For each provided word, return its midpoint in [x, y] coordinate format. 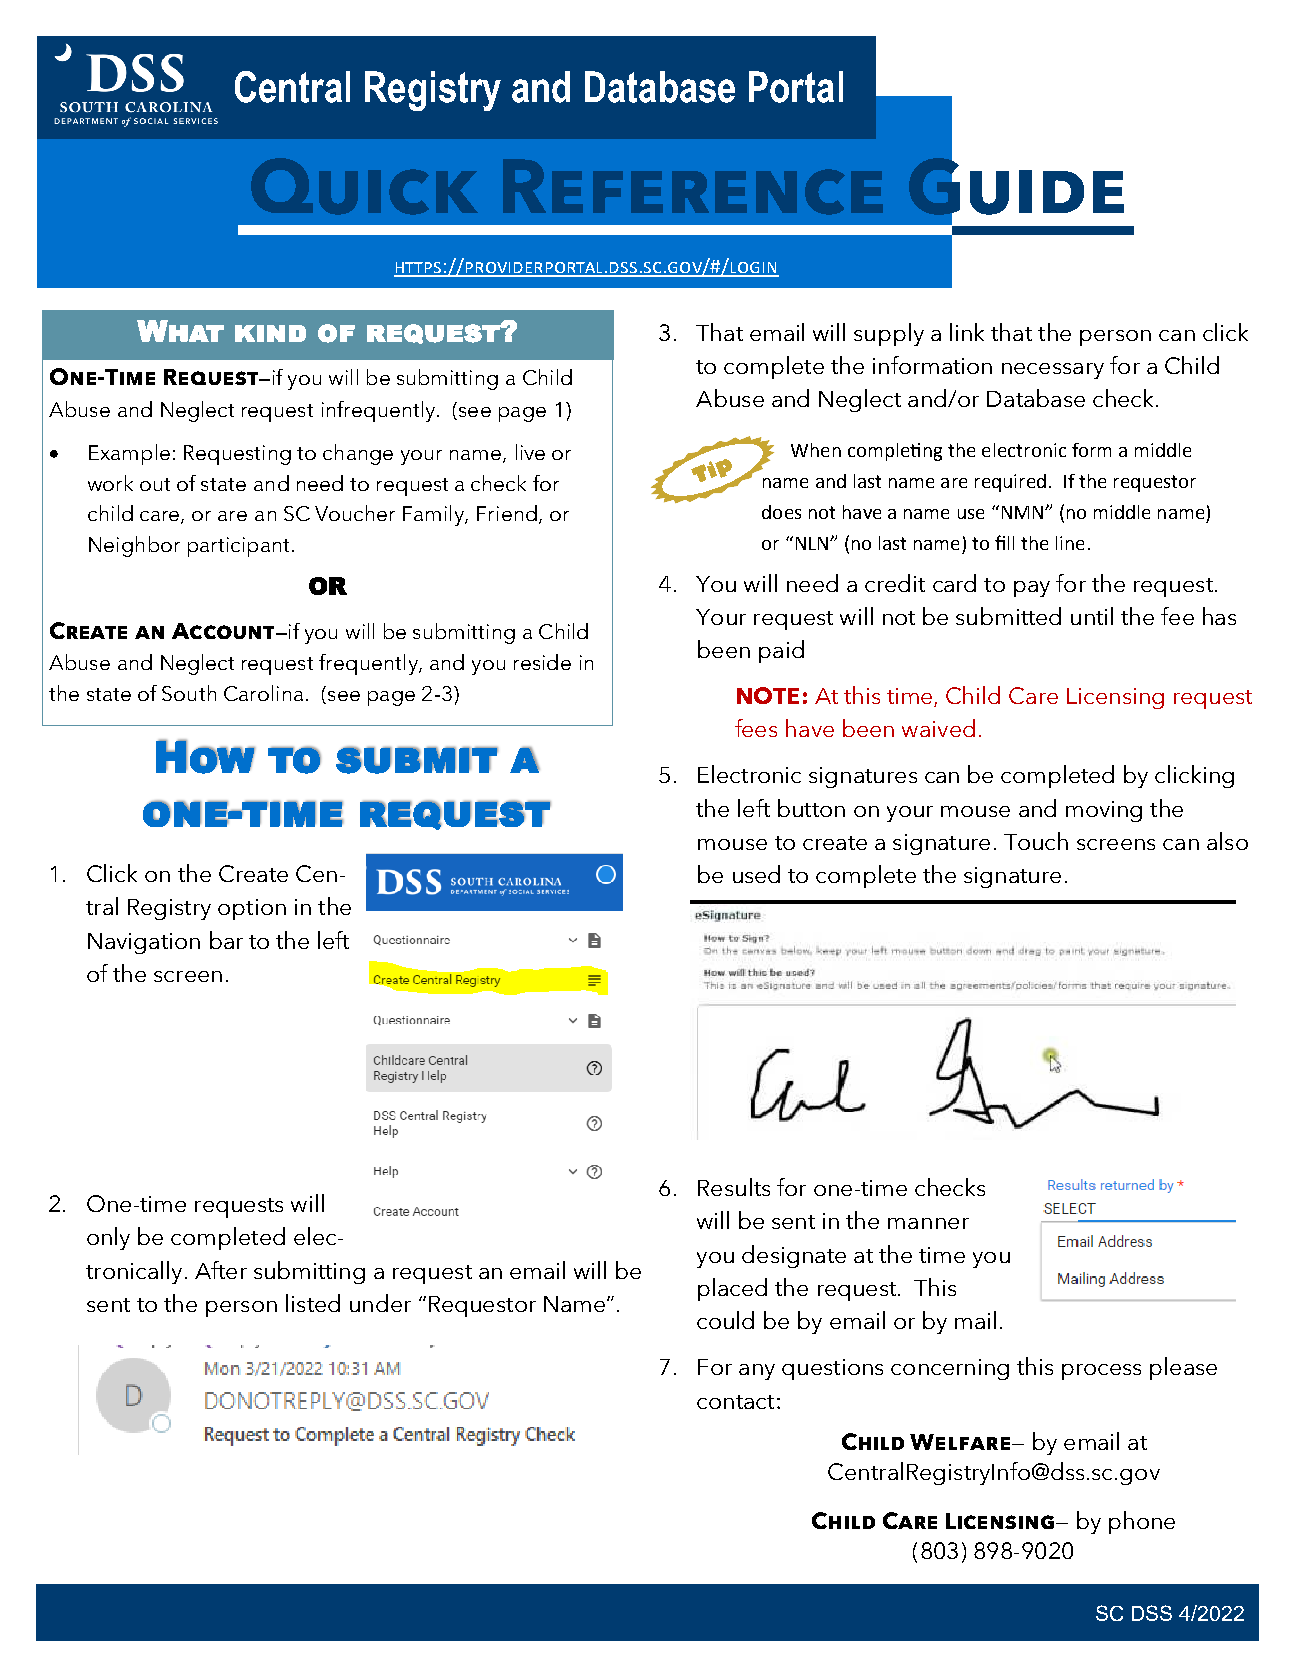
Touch [1036, 841]
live [530, 452]
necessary [1053, 371]
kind [270, 333]
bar [226, 940]
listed [313, 1303]
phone [1142, 1522]
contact [735, 1402]
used [756, 874]
